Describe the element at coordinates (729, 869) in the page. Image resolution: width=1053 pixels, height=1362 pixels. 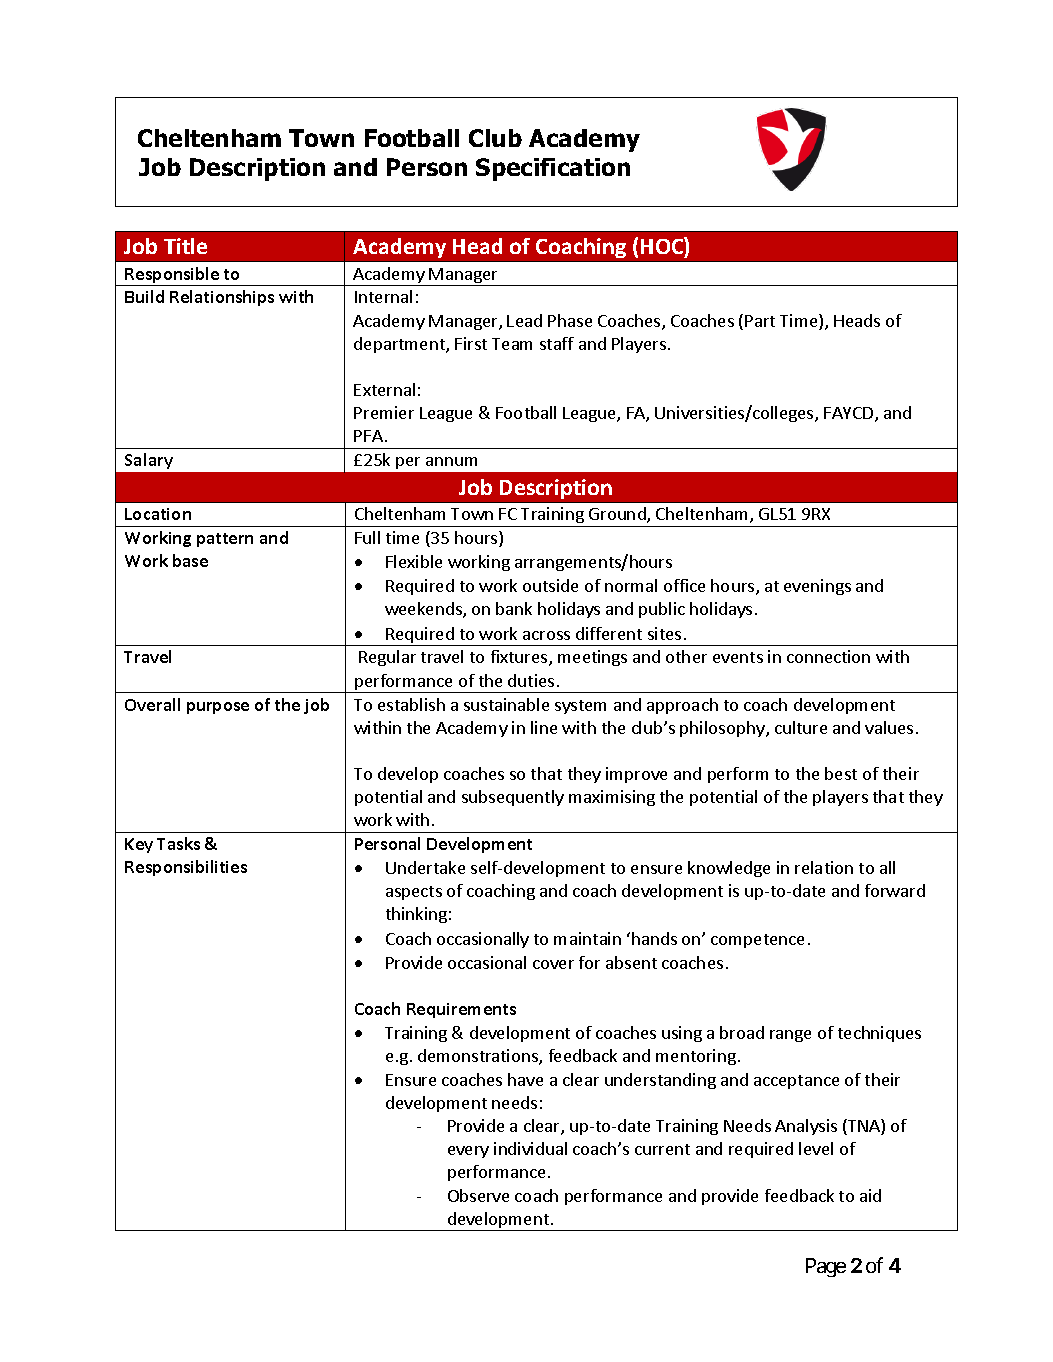
I see `knowledge` at that location.
